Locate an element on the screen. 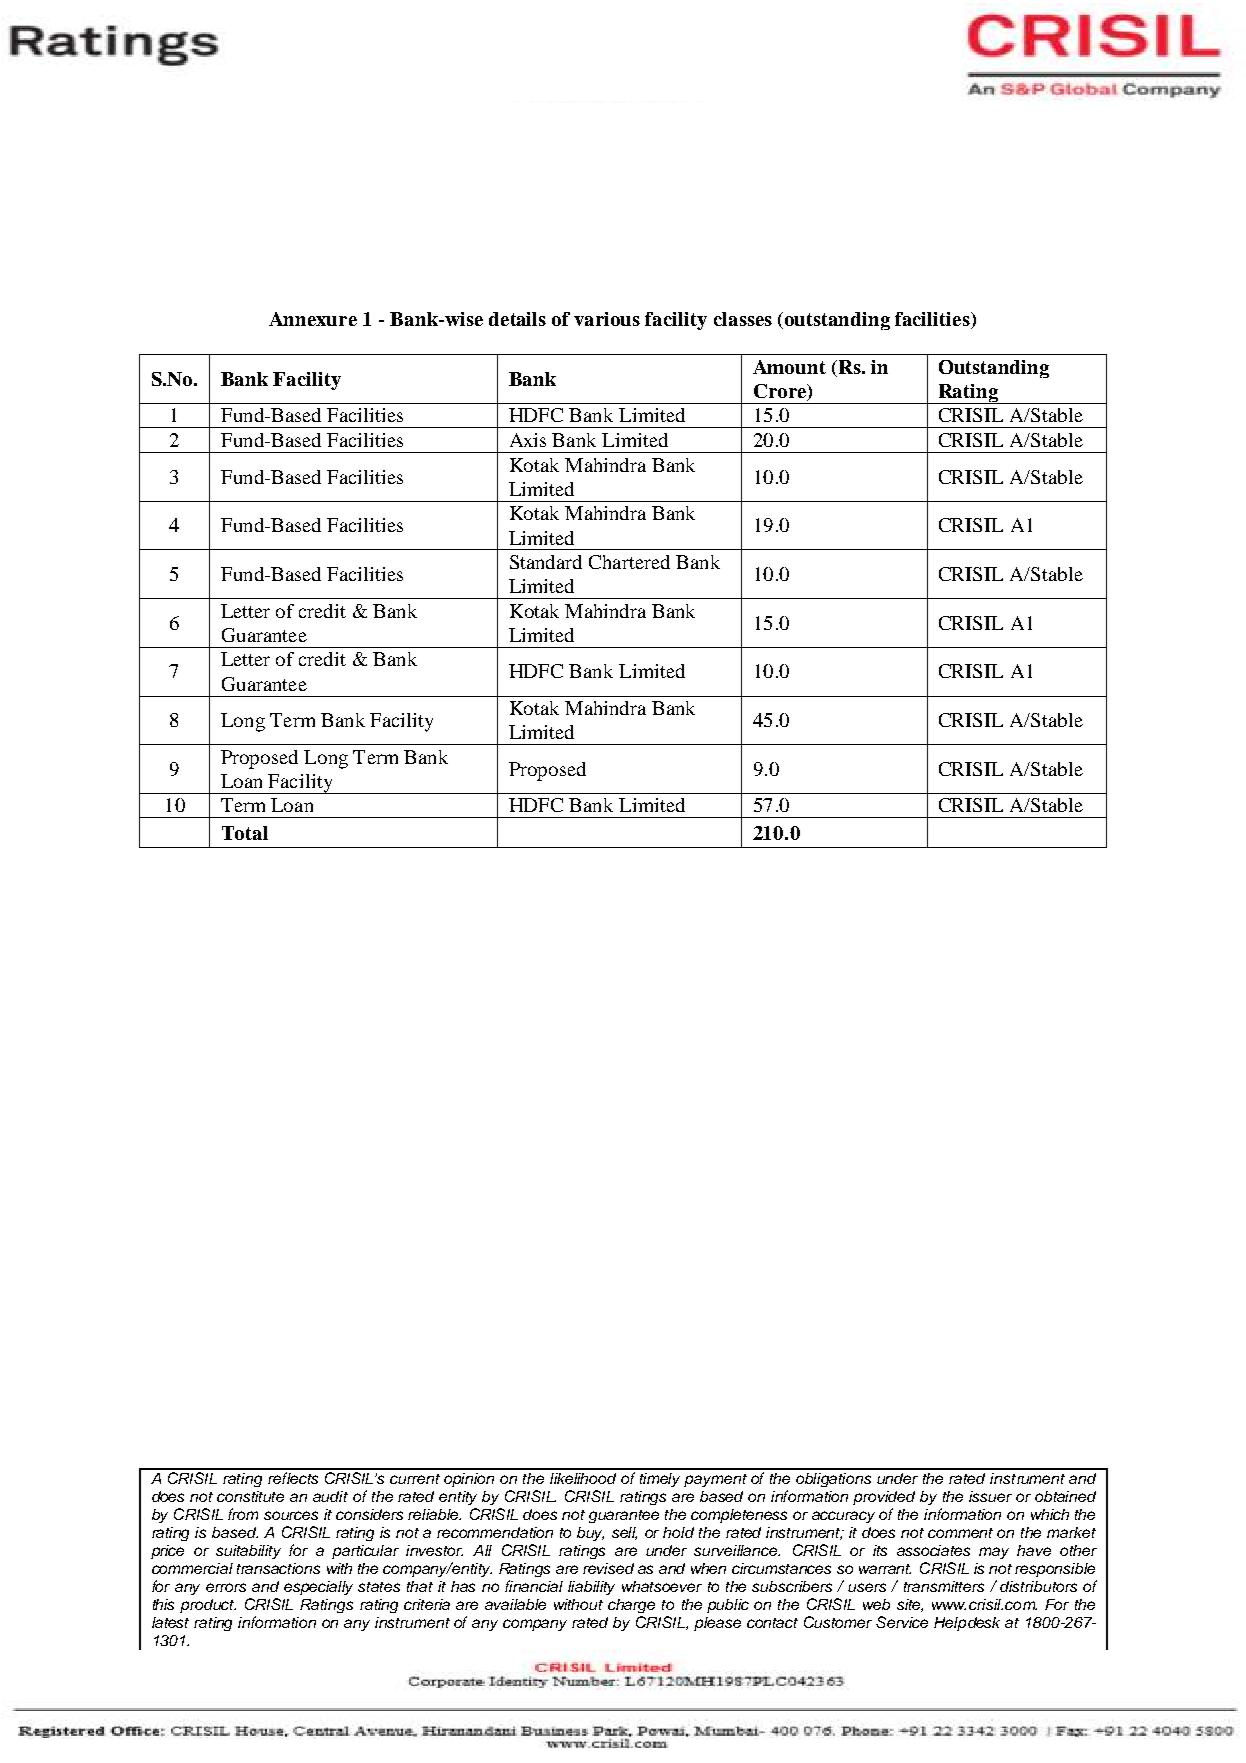  transactions is located at coordinates (278, 1568).
